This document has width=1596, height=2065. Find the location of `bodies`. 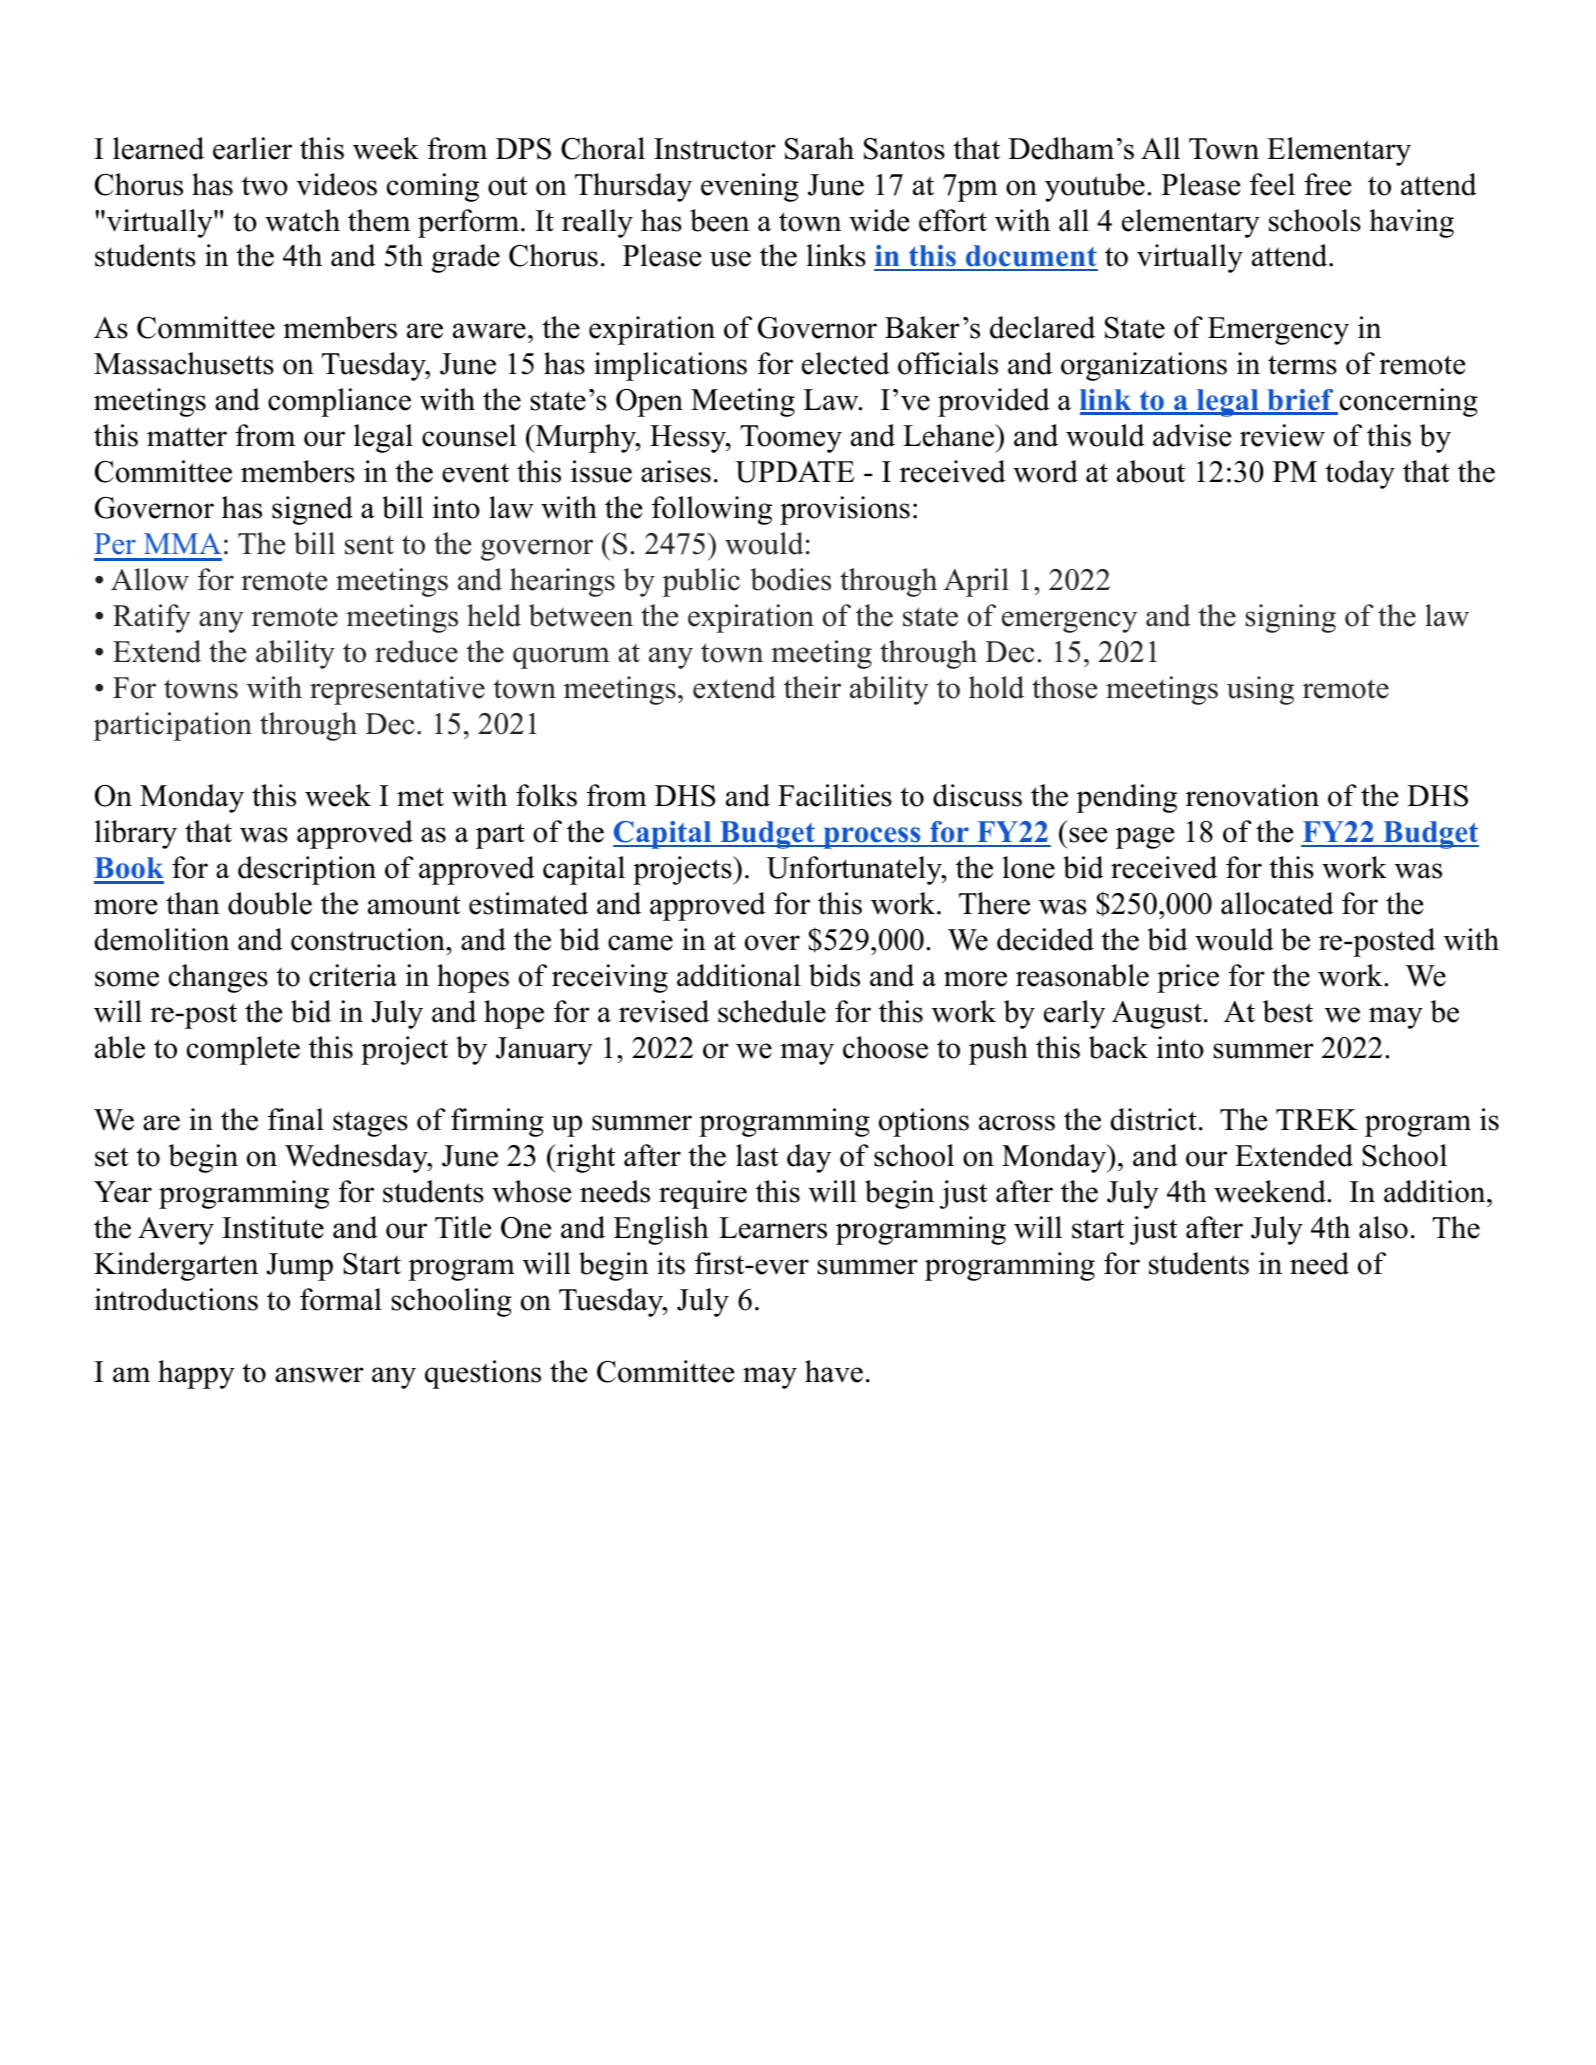

bodies is located at coordinates (790, 579).
